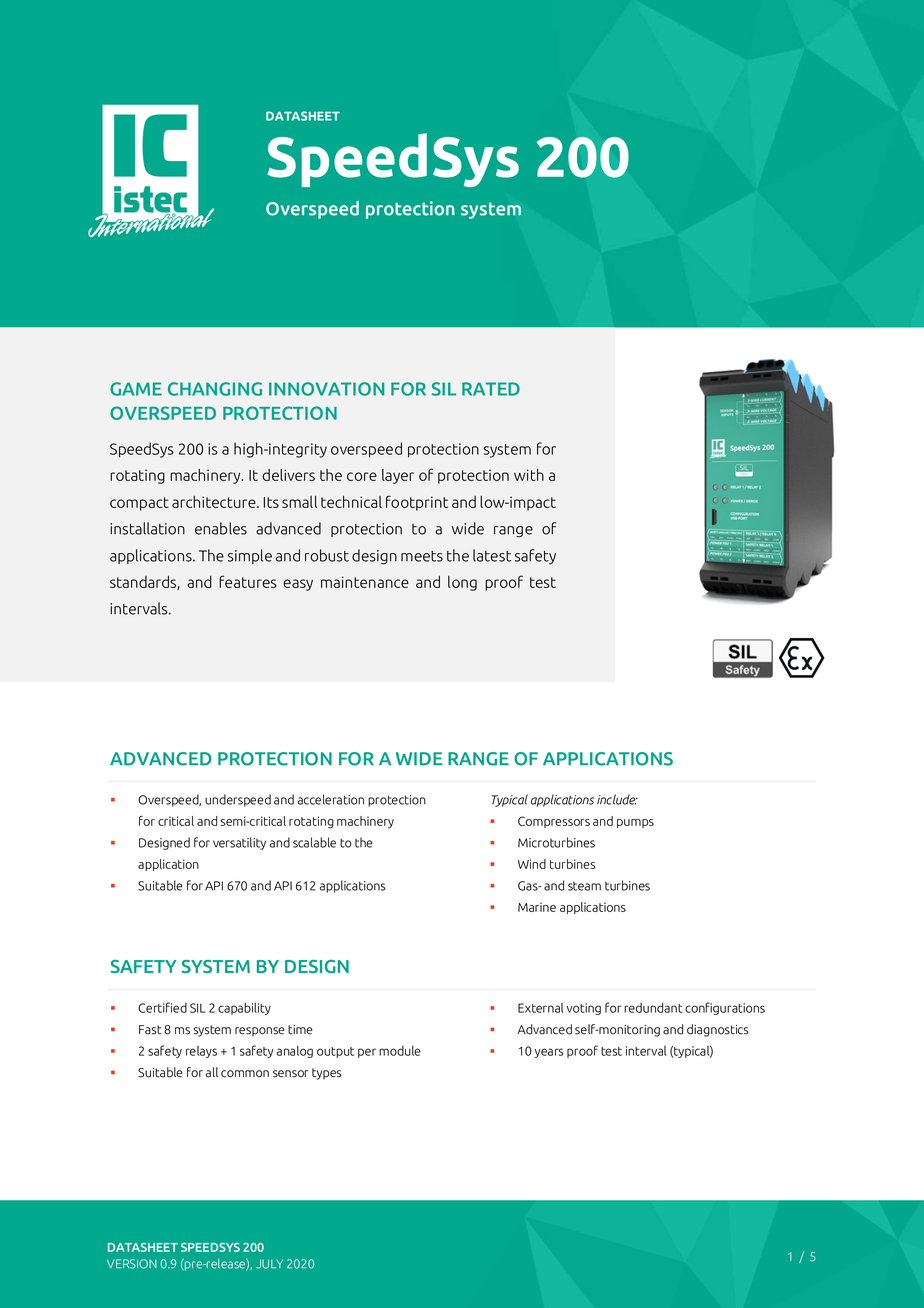 This screenshot has width=924, height=1308. What do you see at coordinates (248, 581) in the screenshot?
I see `features` at bounding box center [248, 581].
